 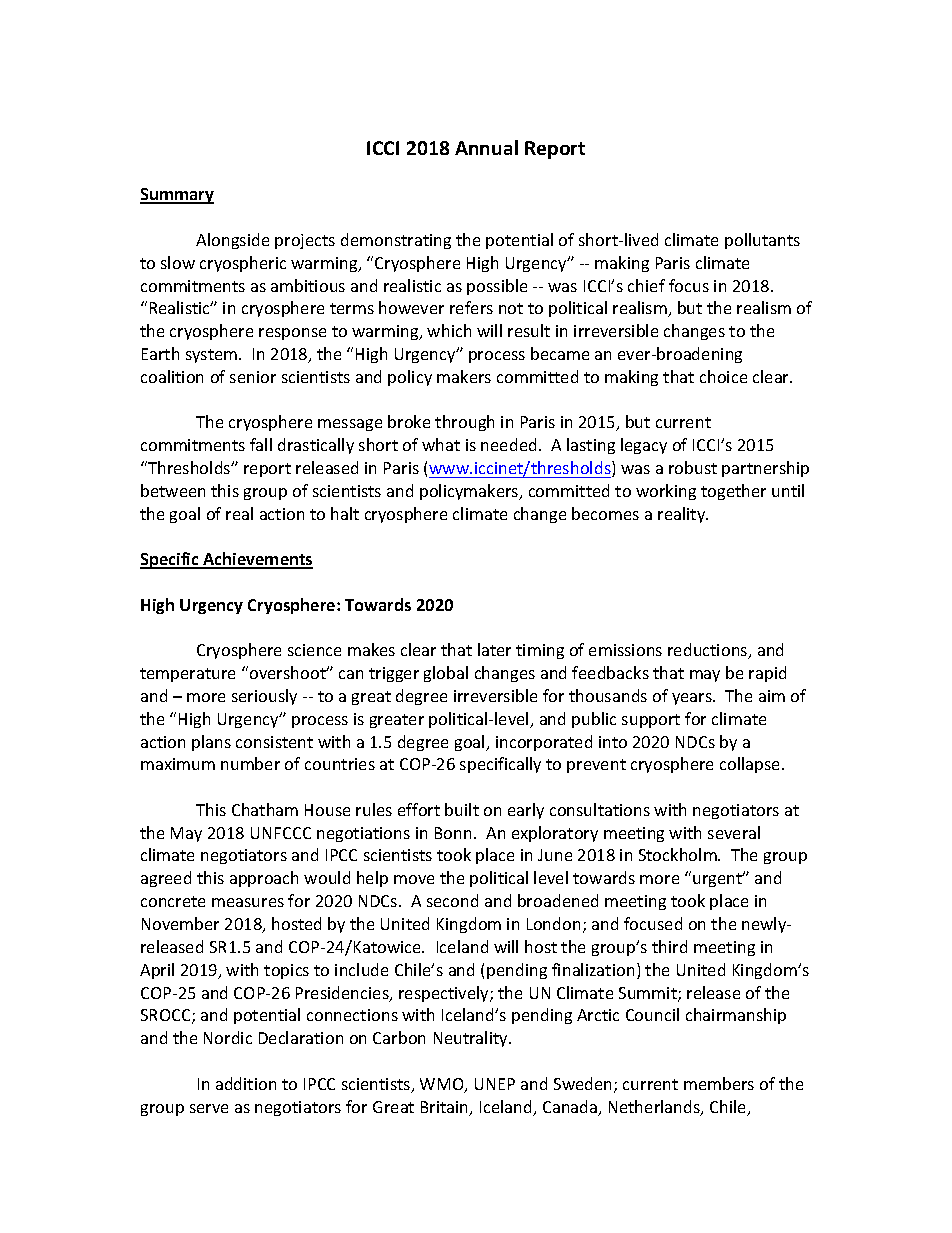 I want to click on temperature, so click(x=187, y=675).
